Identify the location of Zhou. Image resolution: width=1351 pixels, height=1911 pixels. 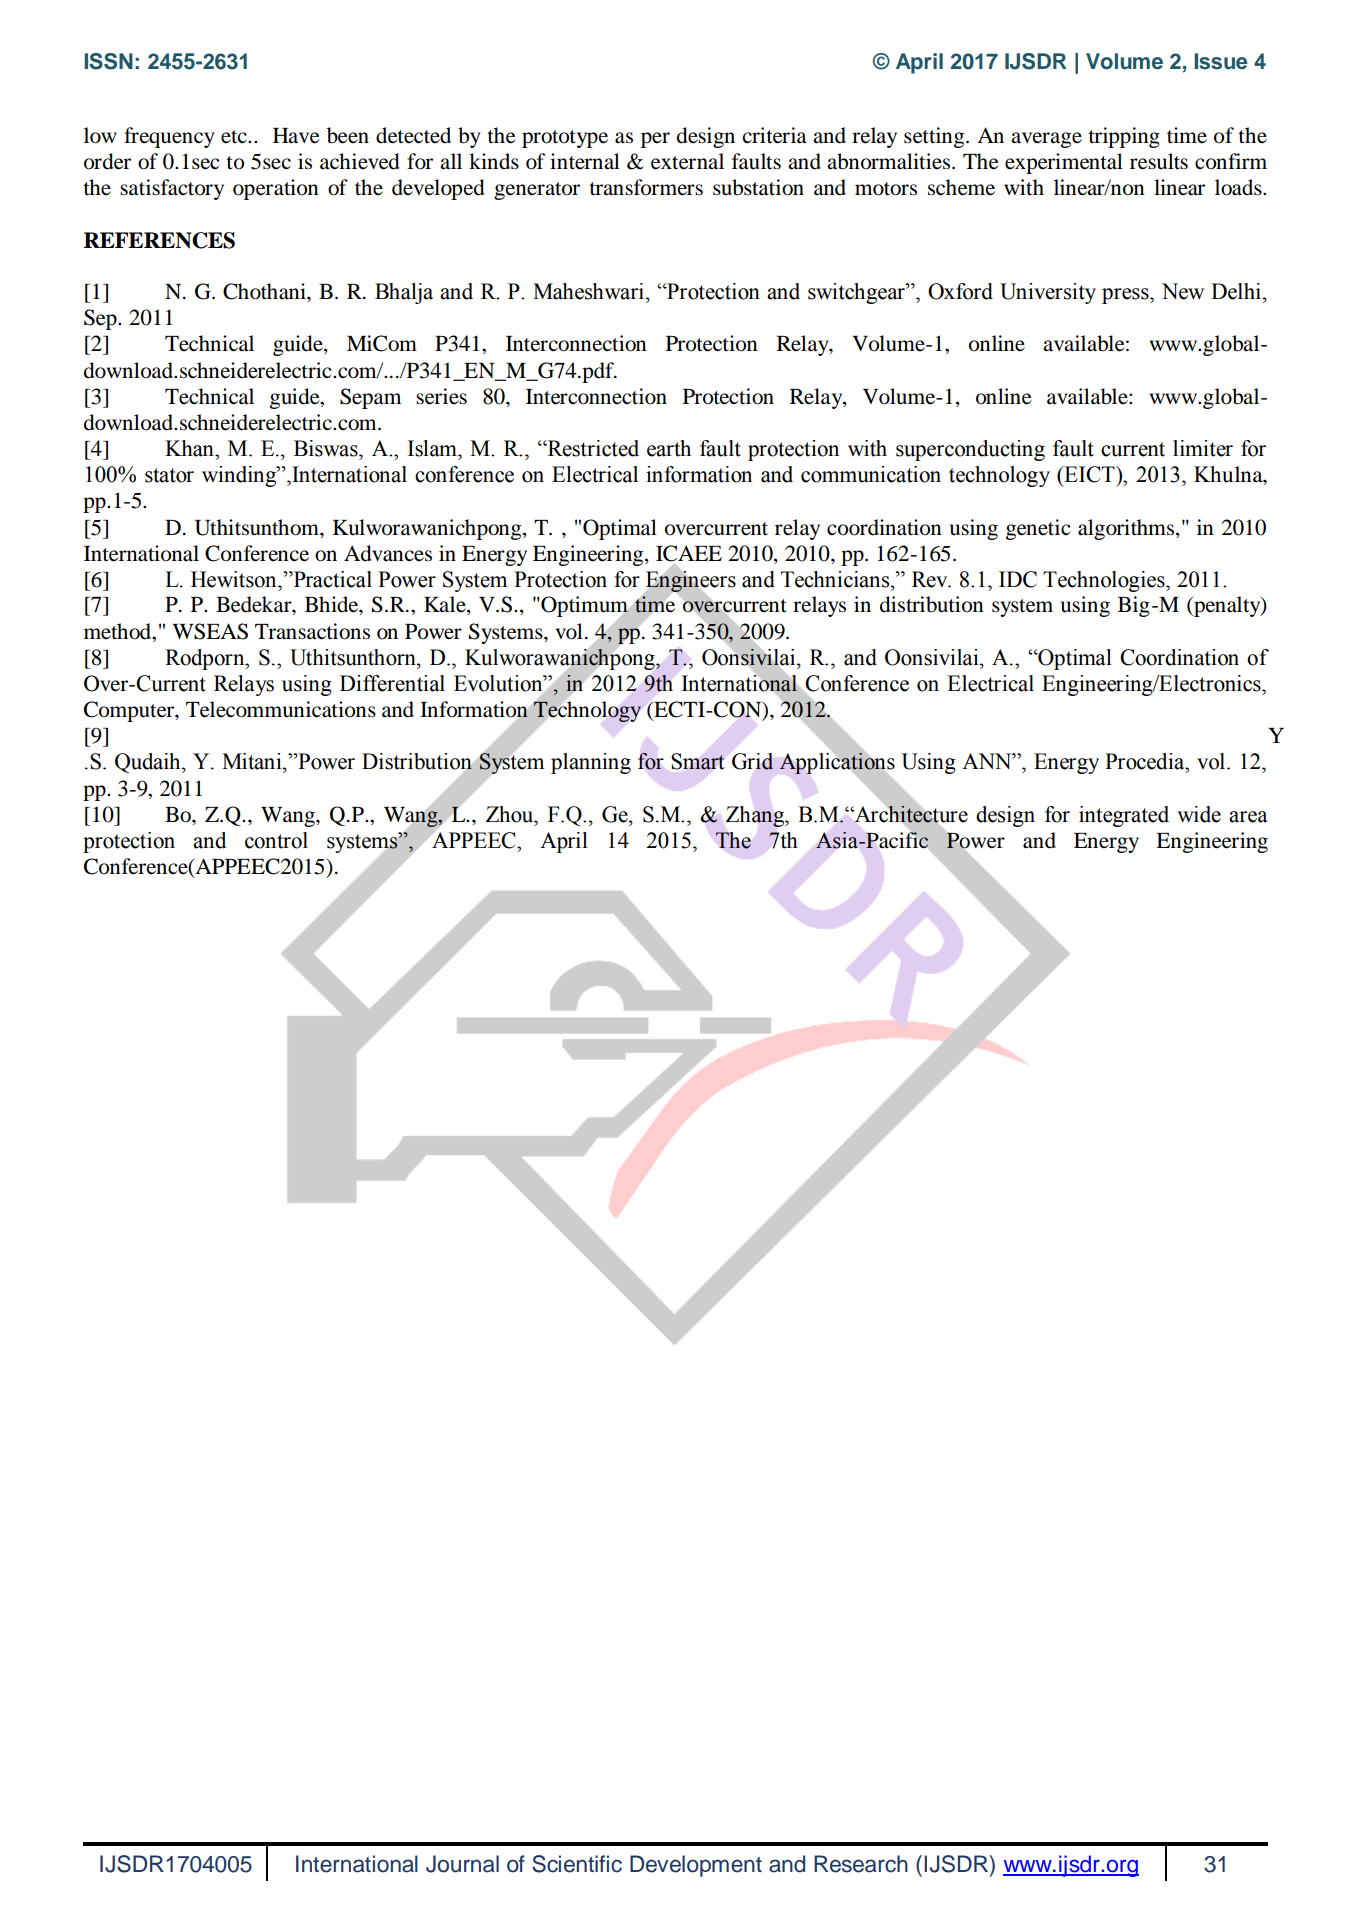
(511, 814).
